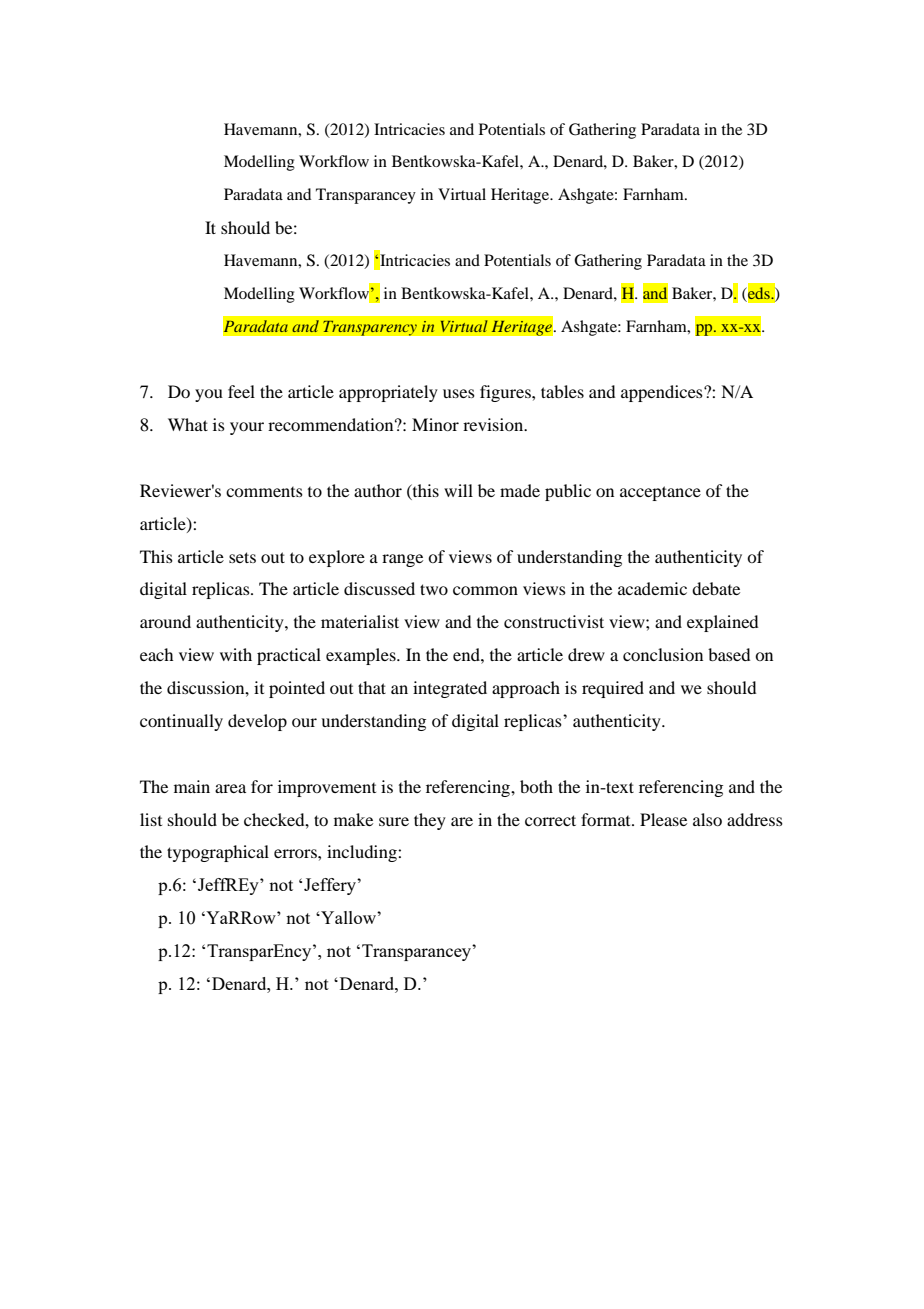 The image size is (924, 1309). What do you see at coordinates (613, 689) in the page?
I see `required` at bounding box center [613, 689].
